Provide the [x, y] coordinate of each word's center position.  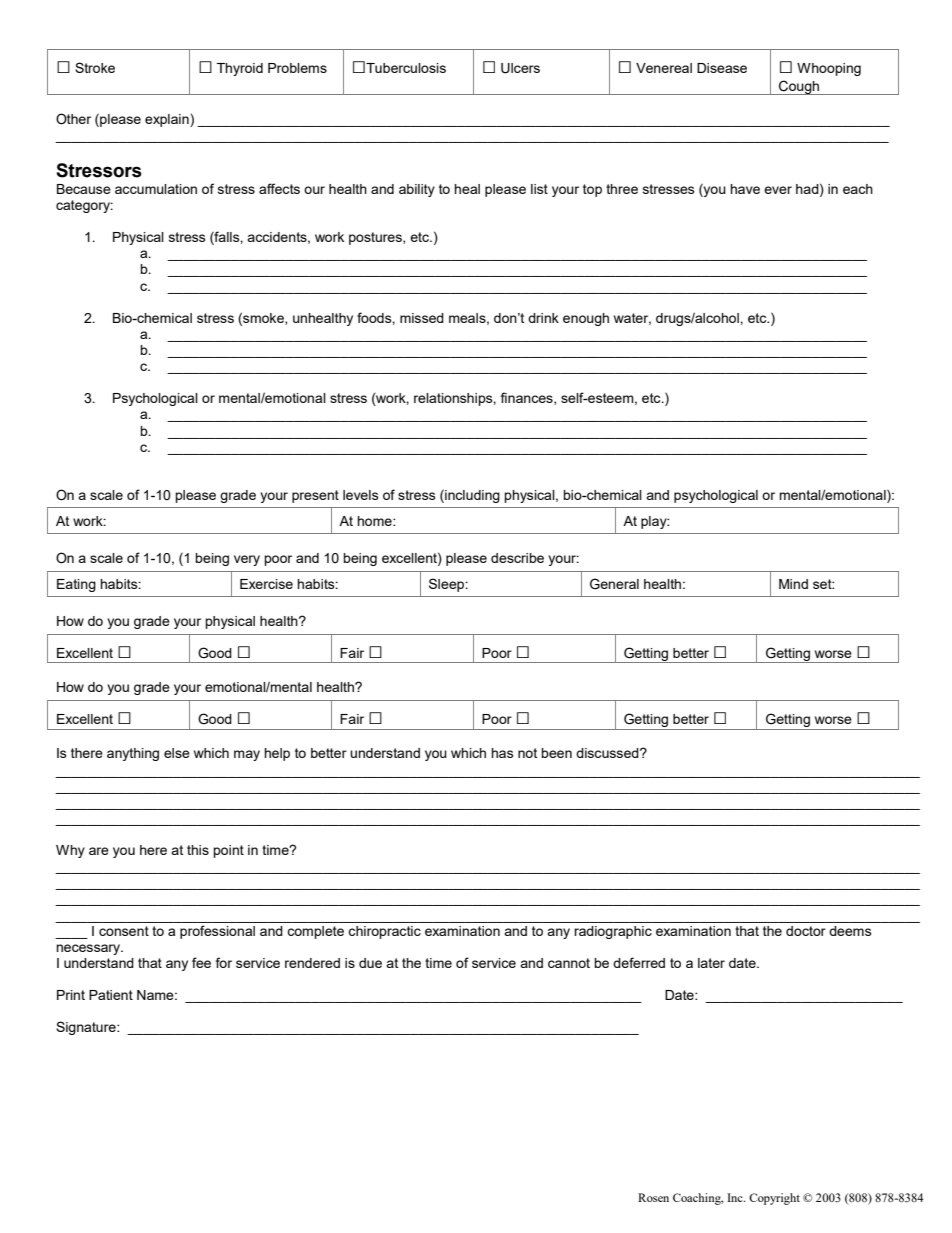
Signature [87, 1028]
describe [517, 558]
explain [168, 120]
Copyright [774, 1199]
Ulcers [520, 68]
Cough [799, 87]
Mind [793, 584]
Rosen [653, 1197]
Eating [76, 585]
